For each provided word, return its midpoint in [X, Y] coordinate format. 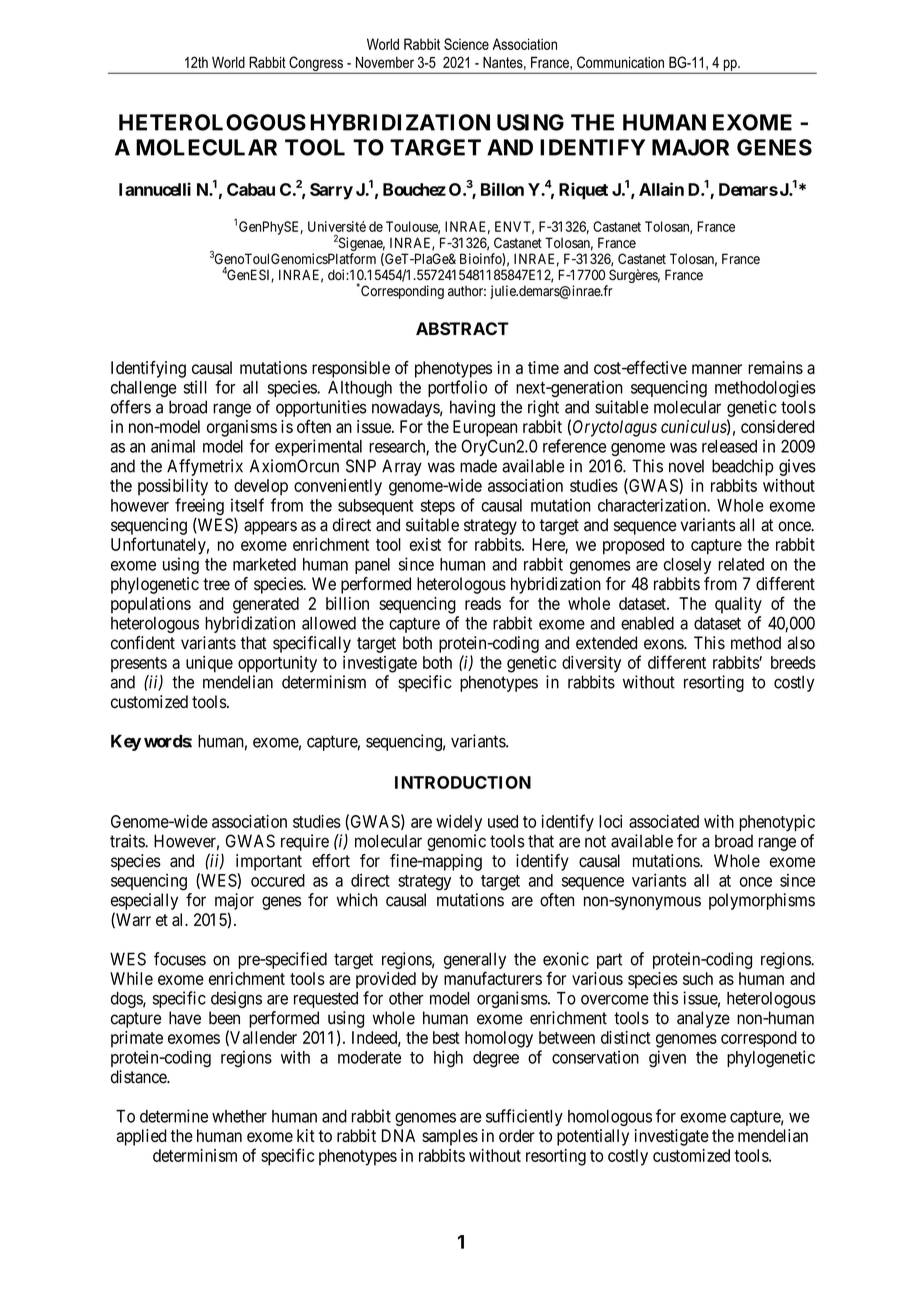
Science [466, 44]
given [667, 1059]
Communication [620, 62]
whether [239, 1116]
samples [450, 1137]
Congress [316, 65]
